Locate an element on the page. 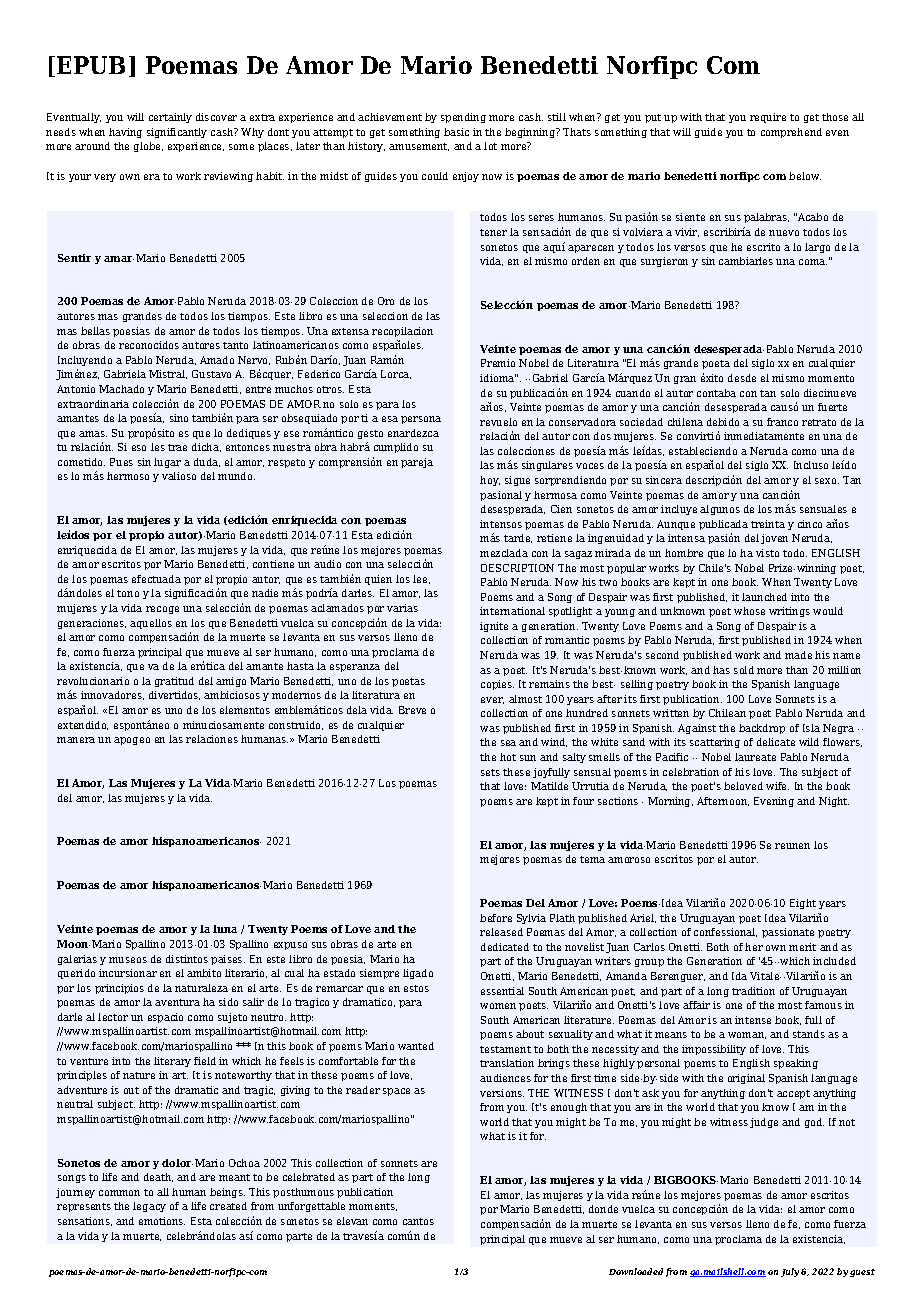  aventura is located at coordinates (177, 1002).
